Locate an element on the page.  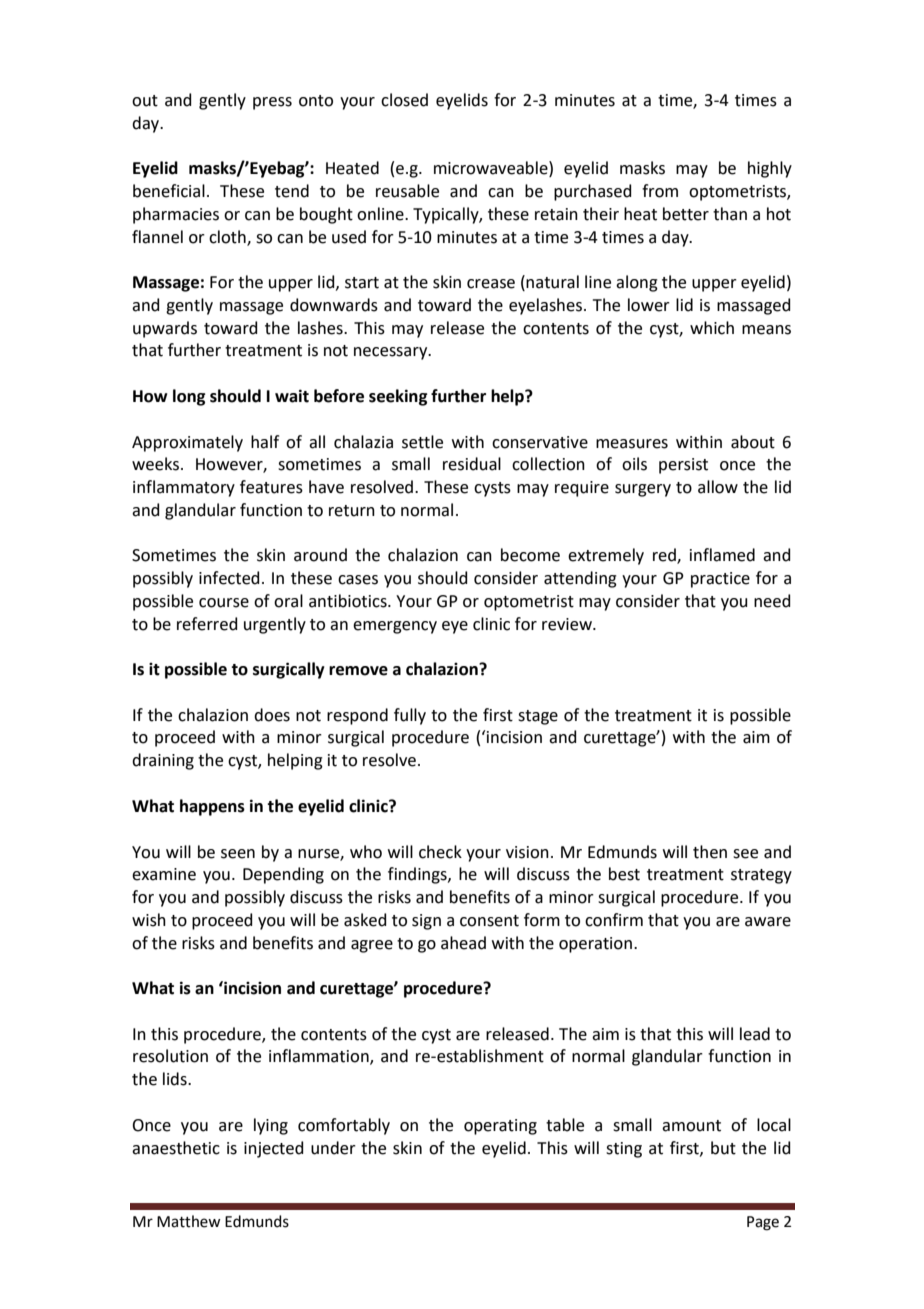
emergency is located at coordinates (395, 627).
